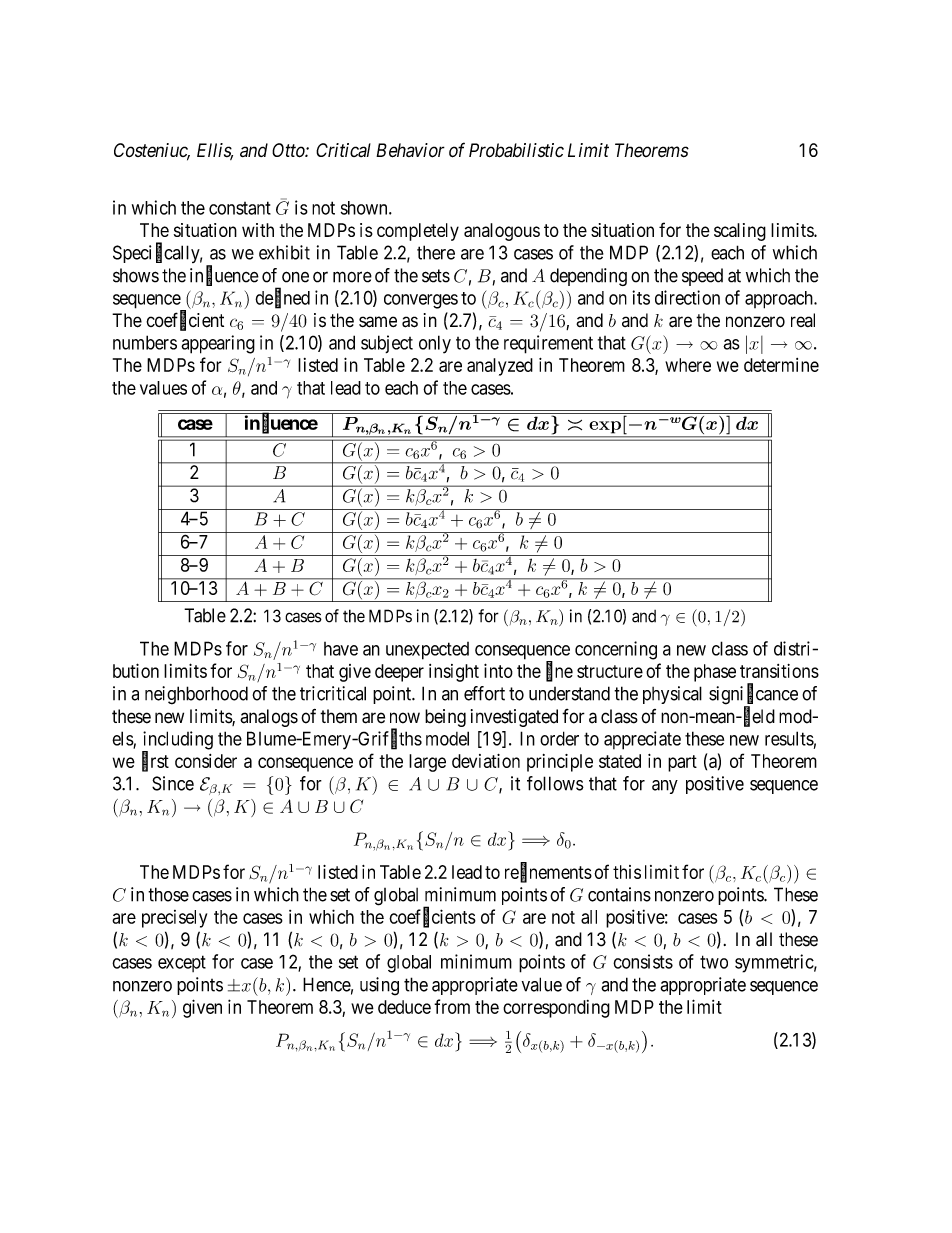  Describe the element at coordinates (427, 651) in the screenshot. I see `unexpected` at that location.
